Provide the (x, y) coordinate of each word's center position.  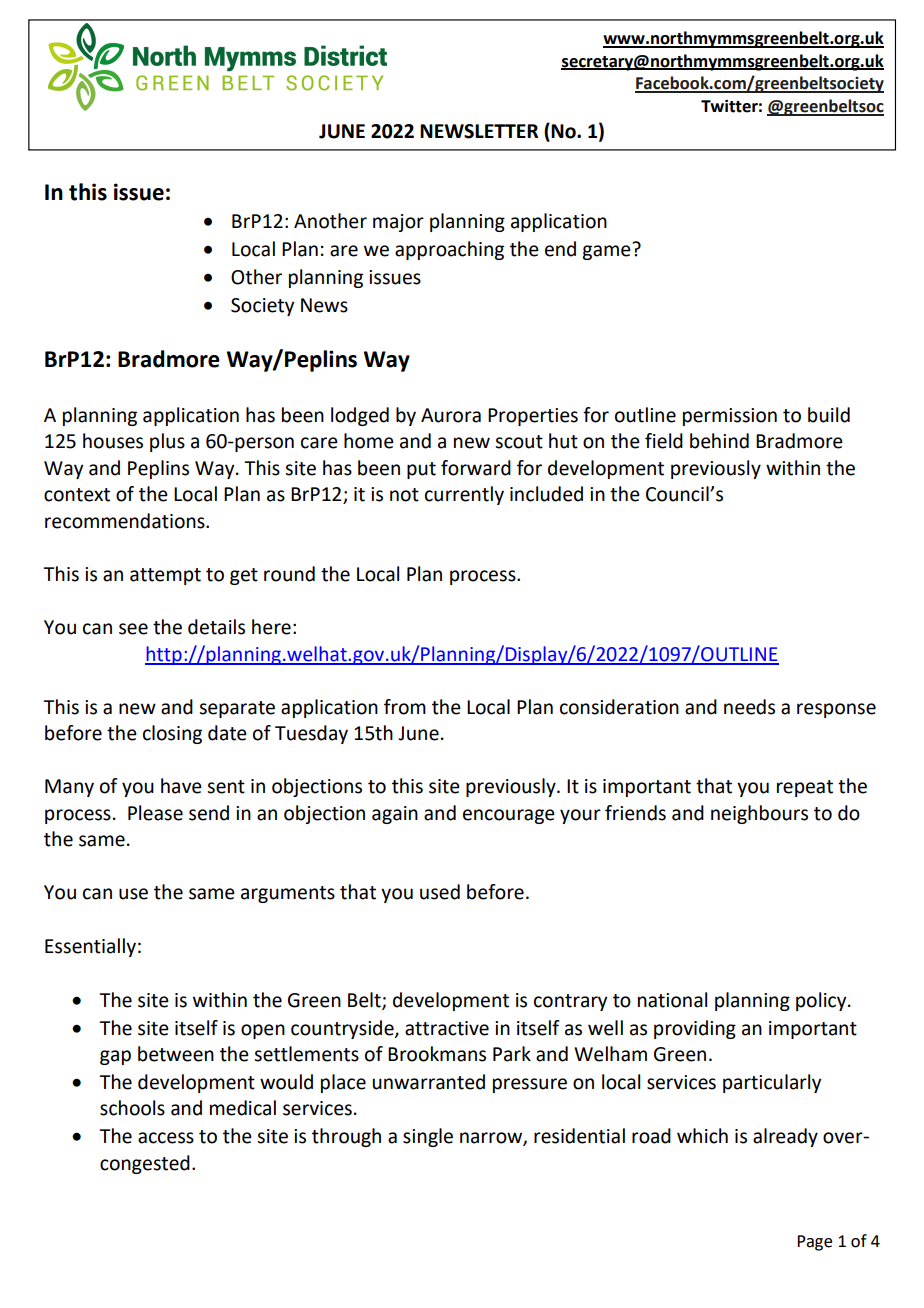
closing (172, 734)
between (176, 1054)
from (405, 707)
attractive (447, 1028)
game (607, 251)
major (398, 223)
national (672, 1000)
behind (719, 441)
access (166, 1138)
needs (749, 707)
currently (464, 495)
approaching (449, 250)
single (428, 1137)
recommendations (126, 521)
